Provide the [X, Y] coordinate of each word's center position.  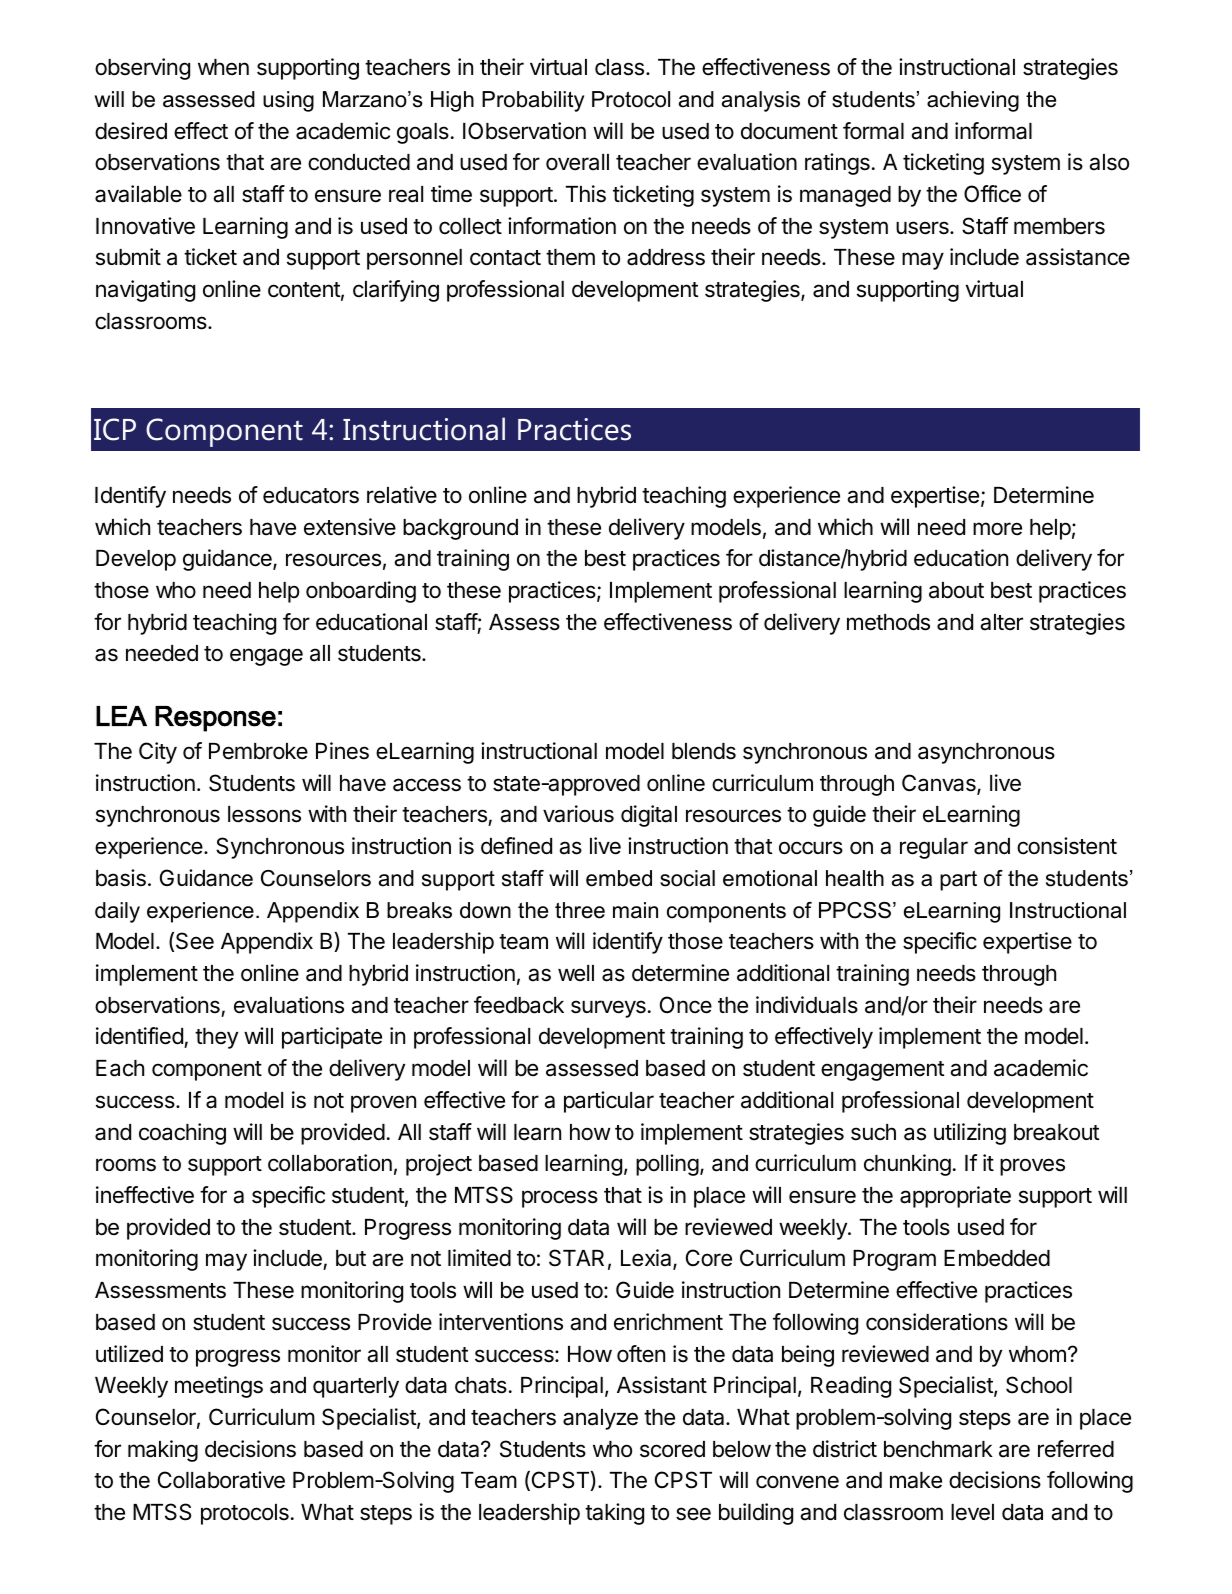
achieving [973, 101]
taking [614, 1514]
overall [577, 162]
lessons [264, 814]
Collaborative [221, 1480]
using [288, 101]
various [578, 814]
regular [934, 848]
